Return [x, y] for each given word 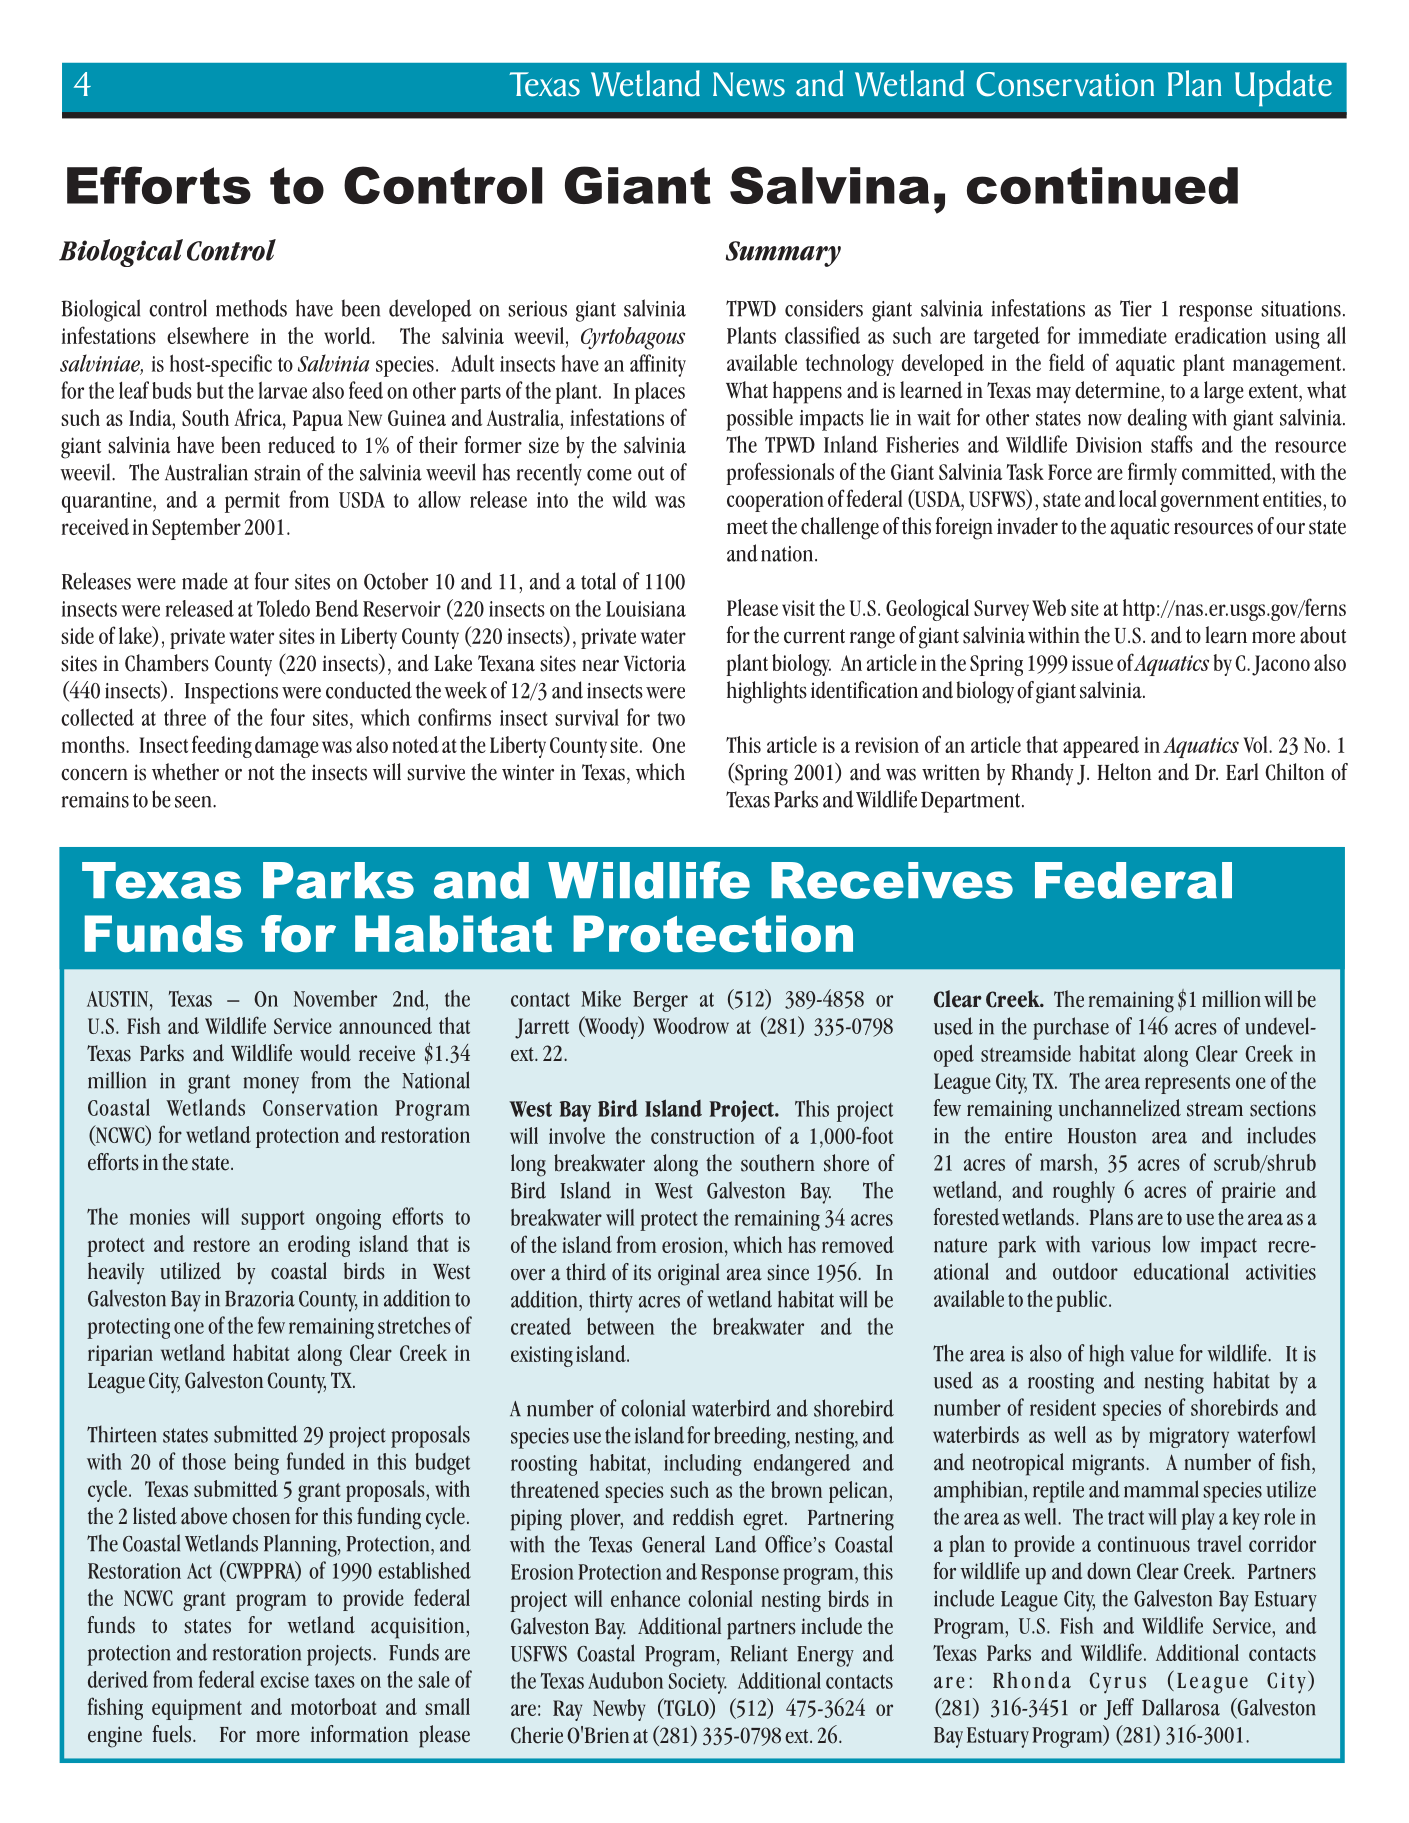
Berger [660, 1001]
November [335, 998]
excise [284, 1680]
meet [747, 527]
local [1138, 498]
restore [221, 1245]
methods [251, 308]
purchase [1071, 1028]
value [1152, 1353]
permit [252, 502]
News [749, 84]
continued [1102, 185]
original [689, 1274]
